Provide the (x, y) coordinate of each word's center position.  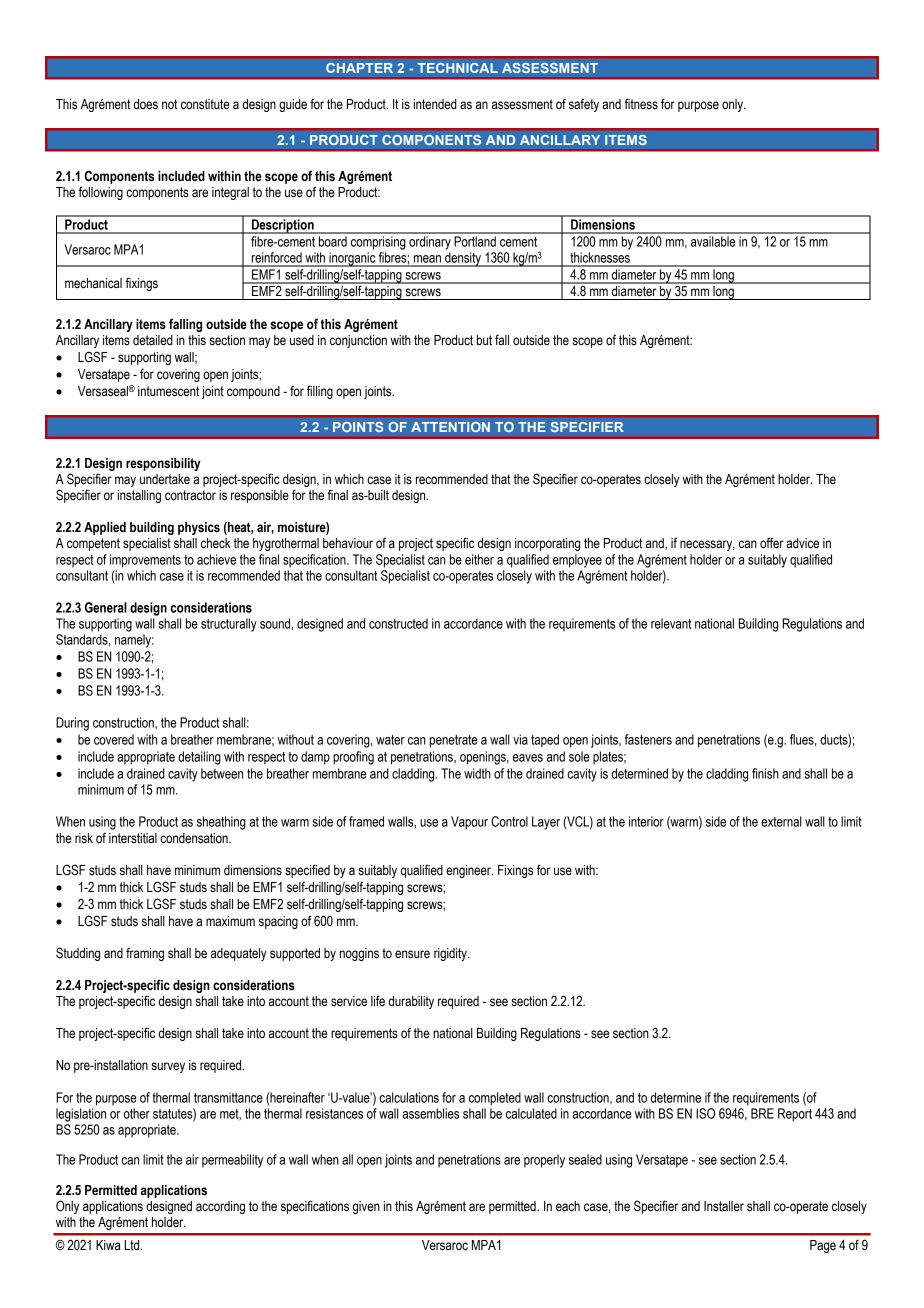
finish (765, 773)
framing (145, 954)
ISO (705, 1113)
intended (435, 104)
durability (411, 1002)
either (479, 559)
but (484, 340)
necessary (707, 545)
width (477, 773)
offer (771, 543)
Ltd (133, 1245)
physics (199, 528)
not (170, 104)
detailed (153, 340)
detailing (199, 758)
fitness (641, 104)
